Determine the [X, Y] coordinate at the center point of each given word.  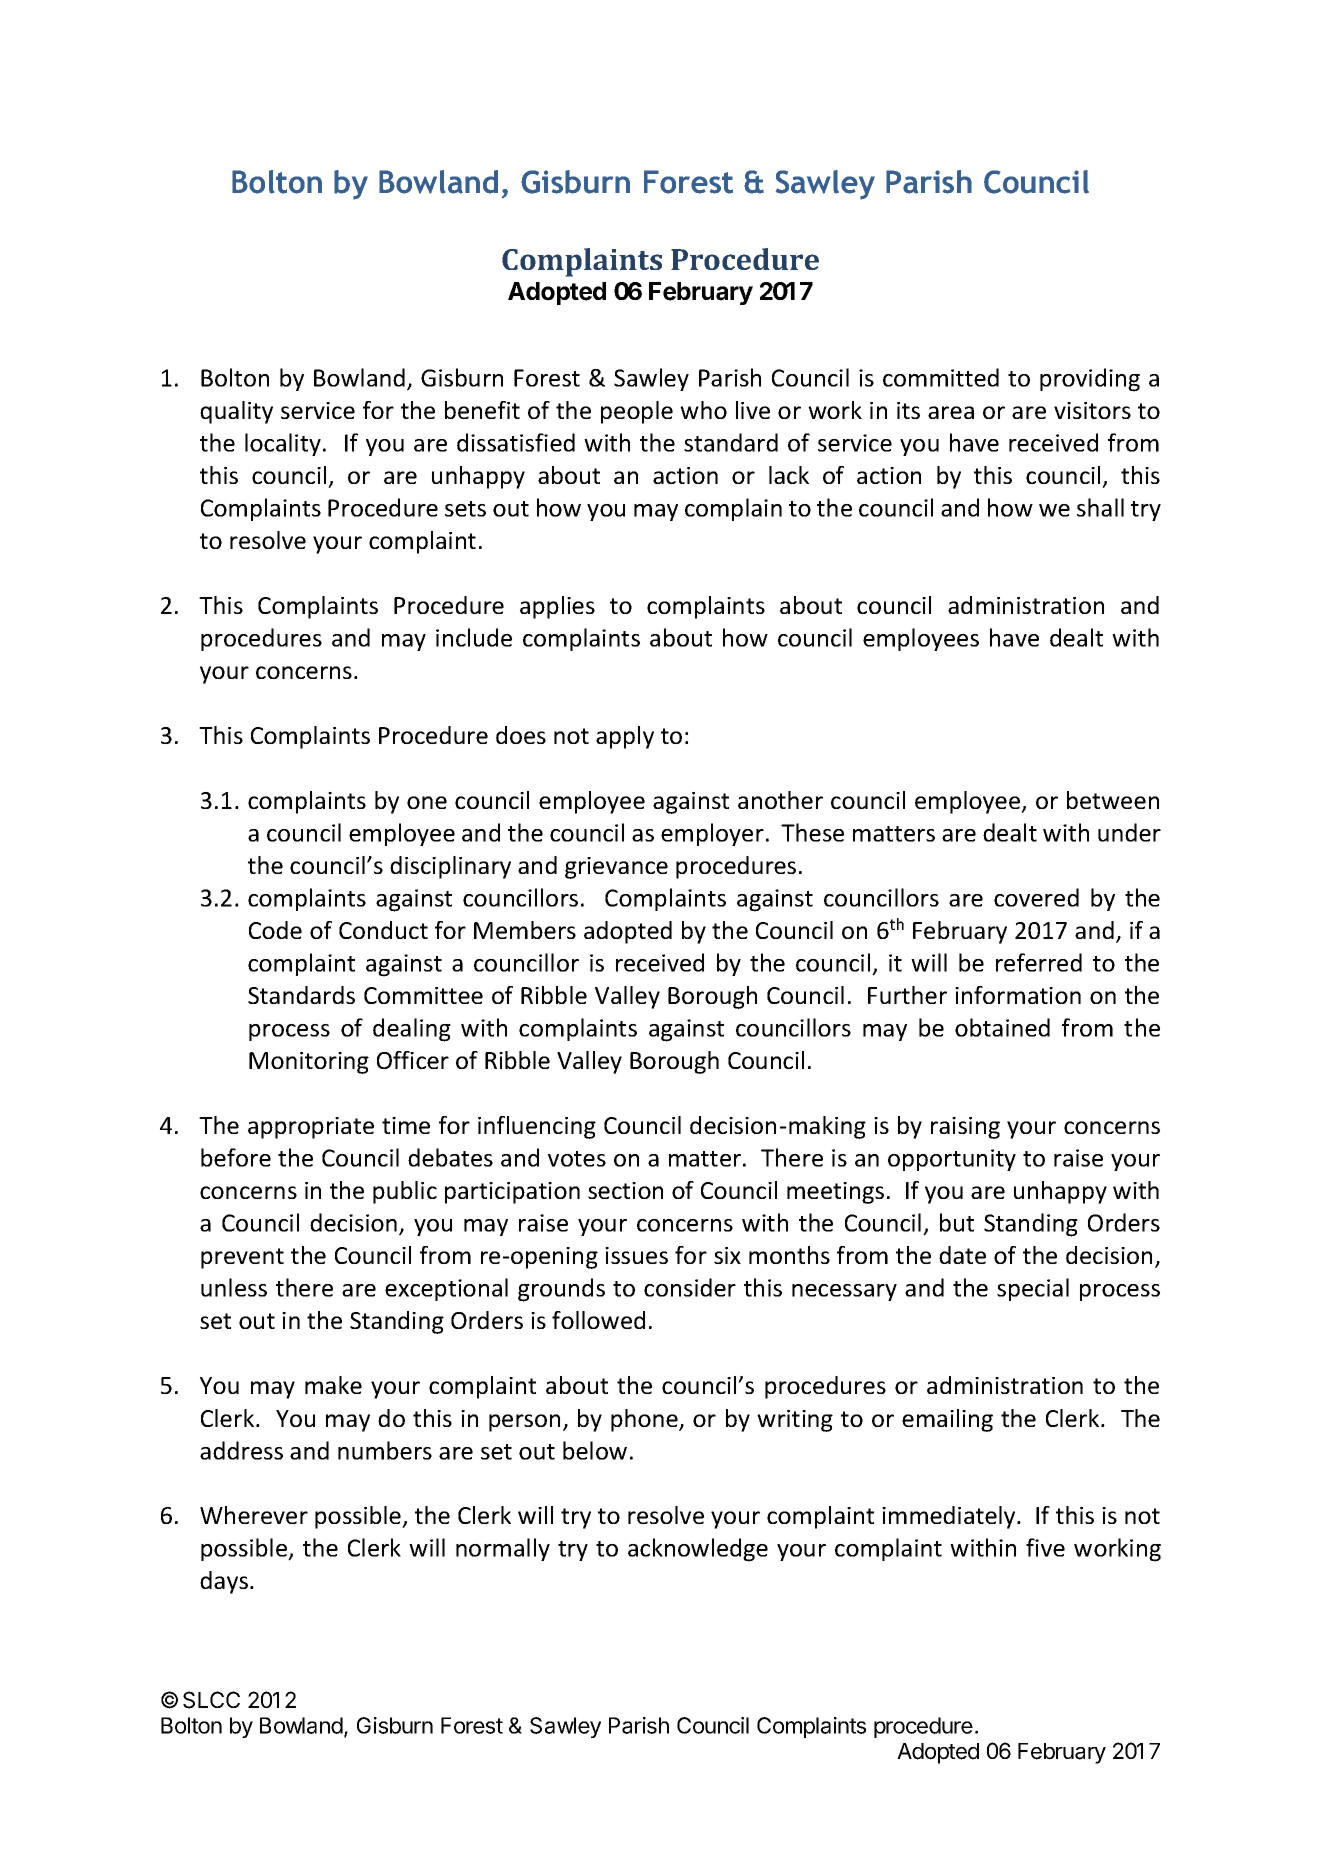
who [703, 410]
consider [690, 1287]
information [1018, 995]
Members [525, 930]
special [1033, 1289]
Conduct [383, 930]
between [1113, 800]
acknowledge [698, 1550]
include [474, 637]
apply [625, 737]
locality [283, 444]
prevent [242, 1258]
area [951, 412]
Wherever [254, 1515]
